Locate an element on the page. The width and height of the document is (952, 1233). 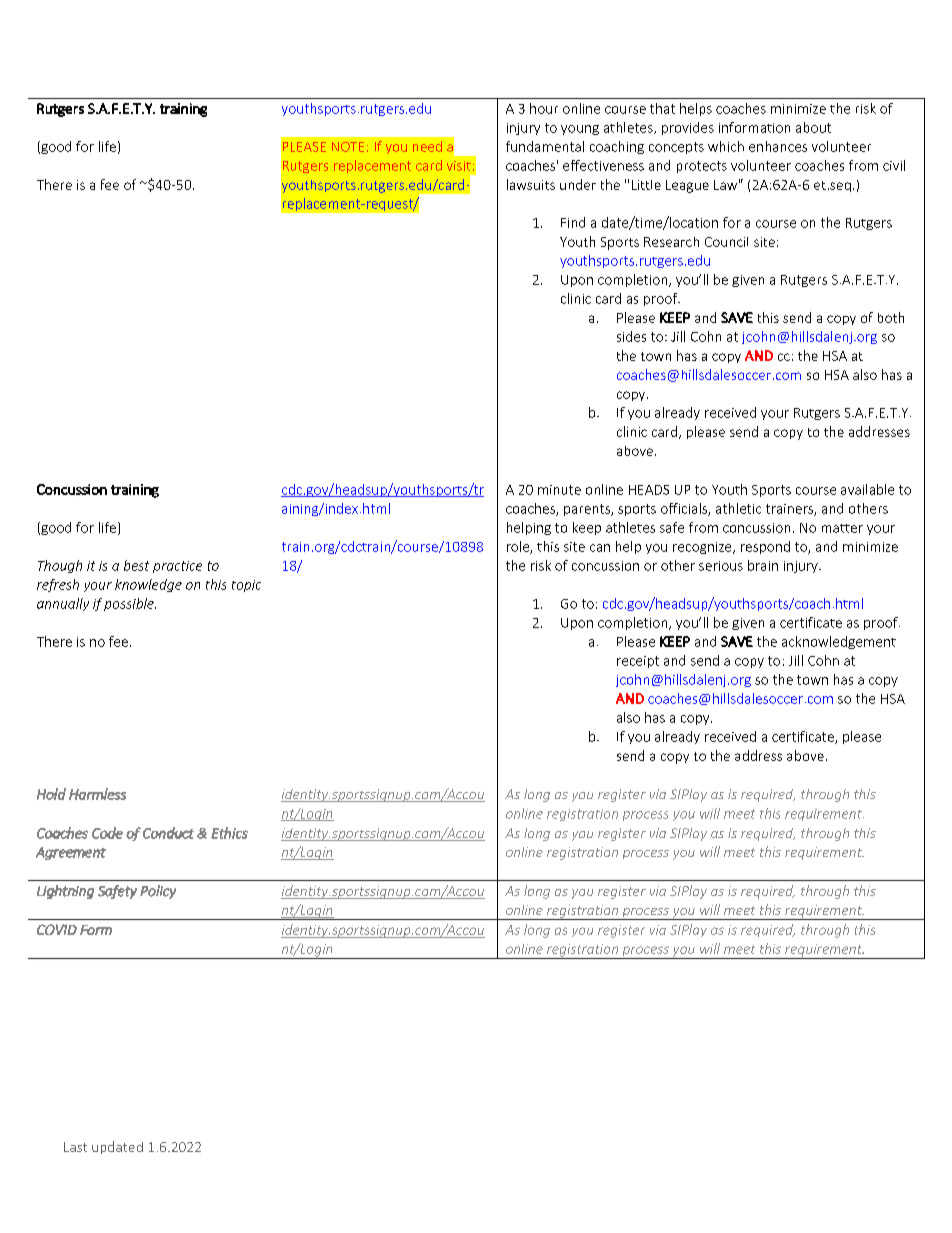
NOTE is located at coordinates (348, 147).
